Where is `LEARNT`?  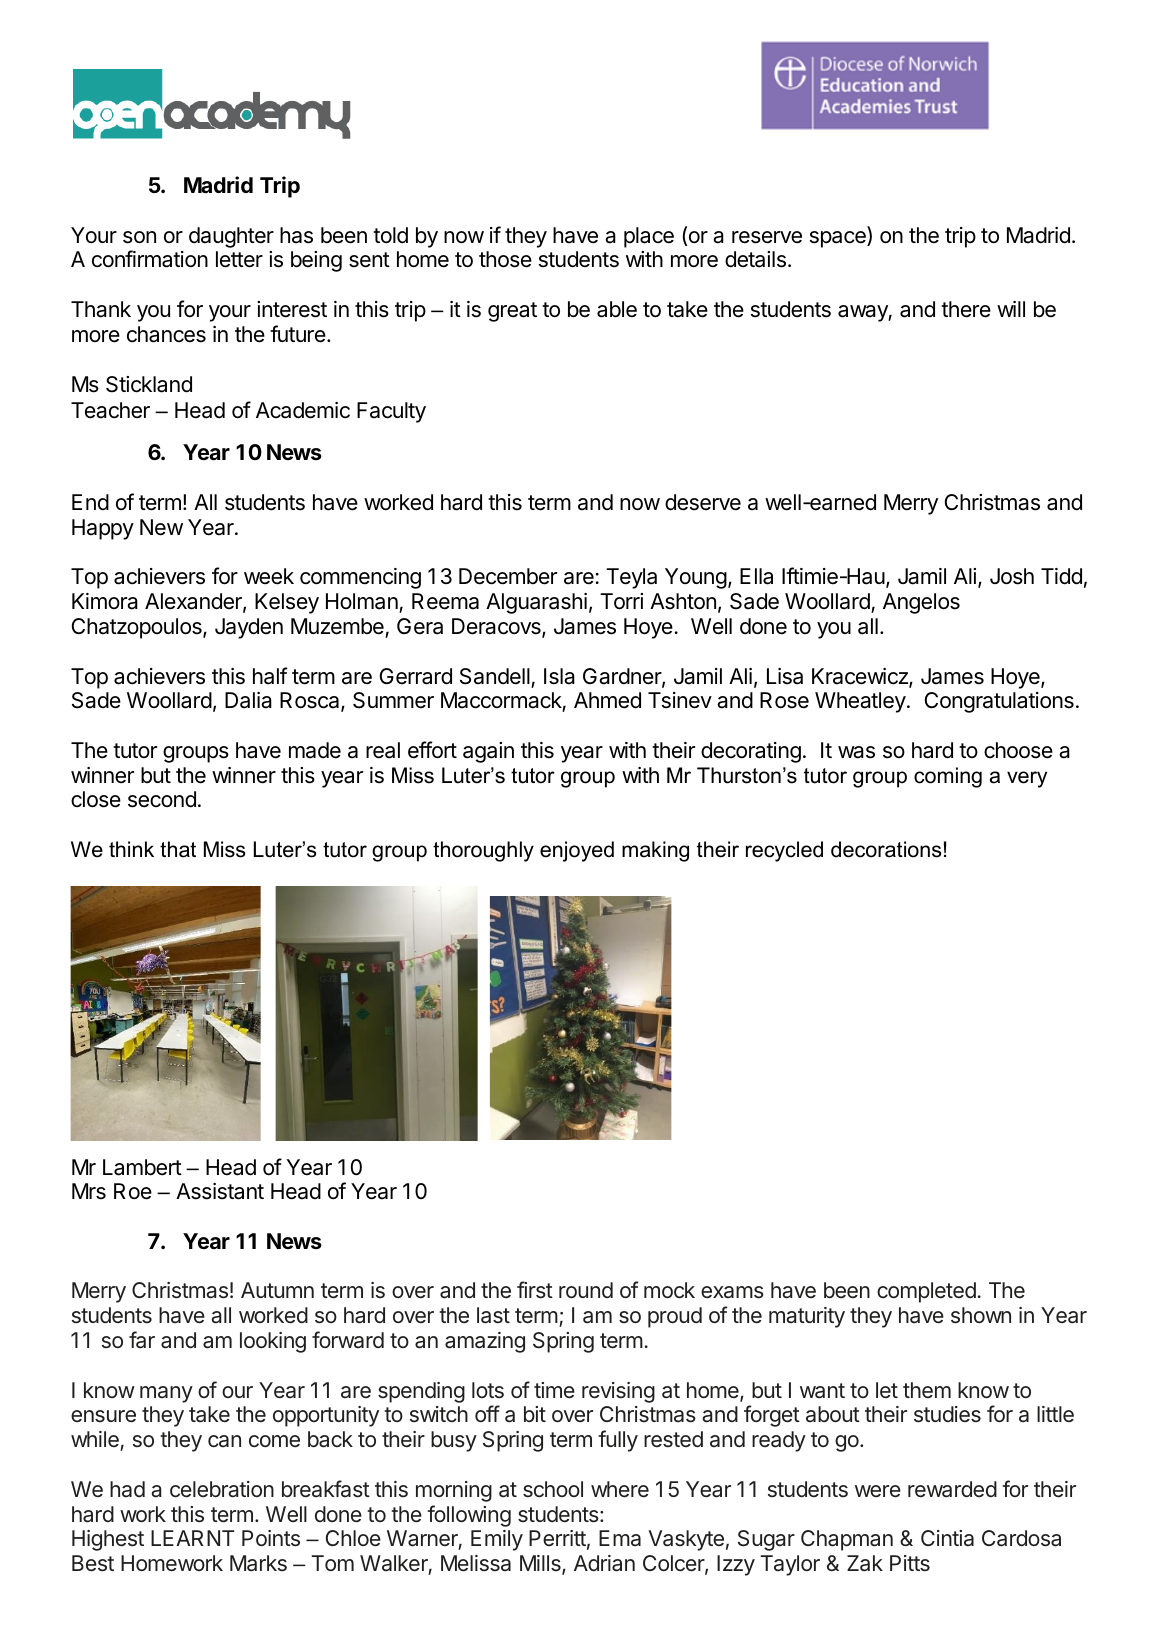 LEARNT is located at coordinates (192, 1538).
